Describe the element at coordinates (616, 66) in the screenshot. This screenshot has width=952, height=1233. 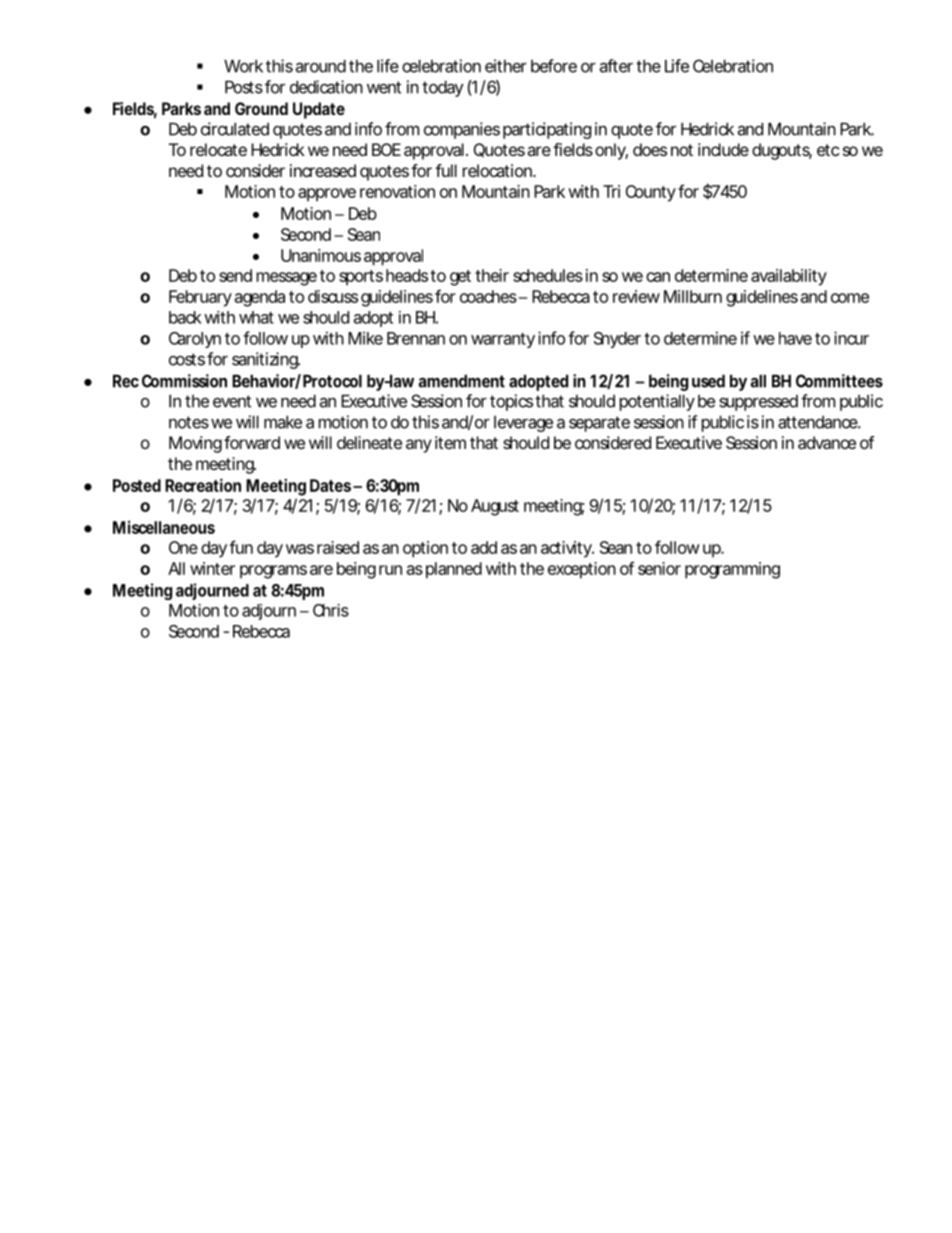
I see `after` at that location.
